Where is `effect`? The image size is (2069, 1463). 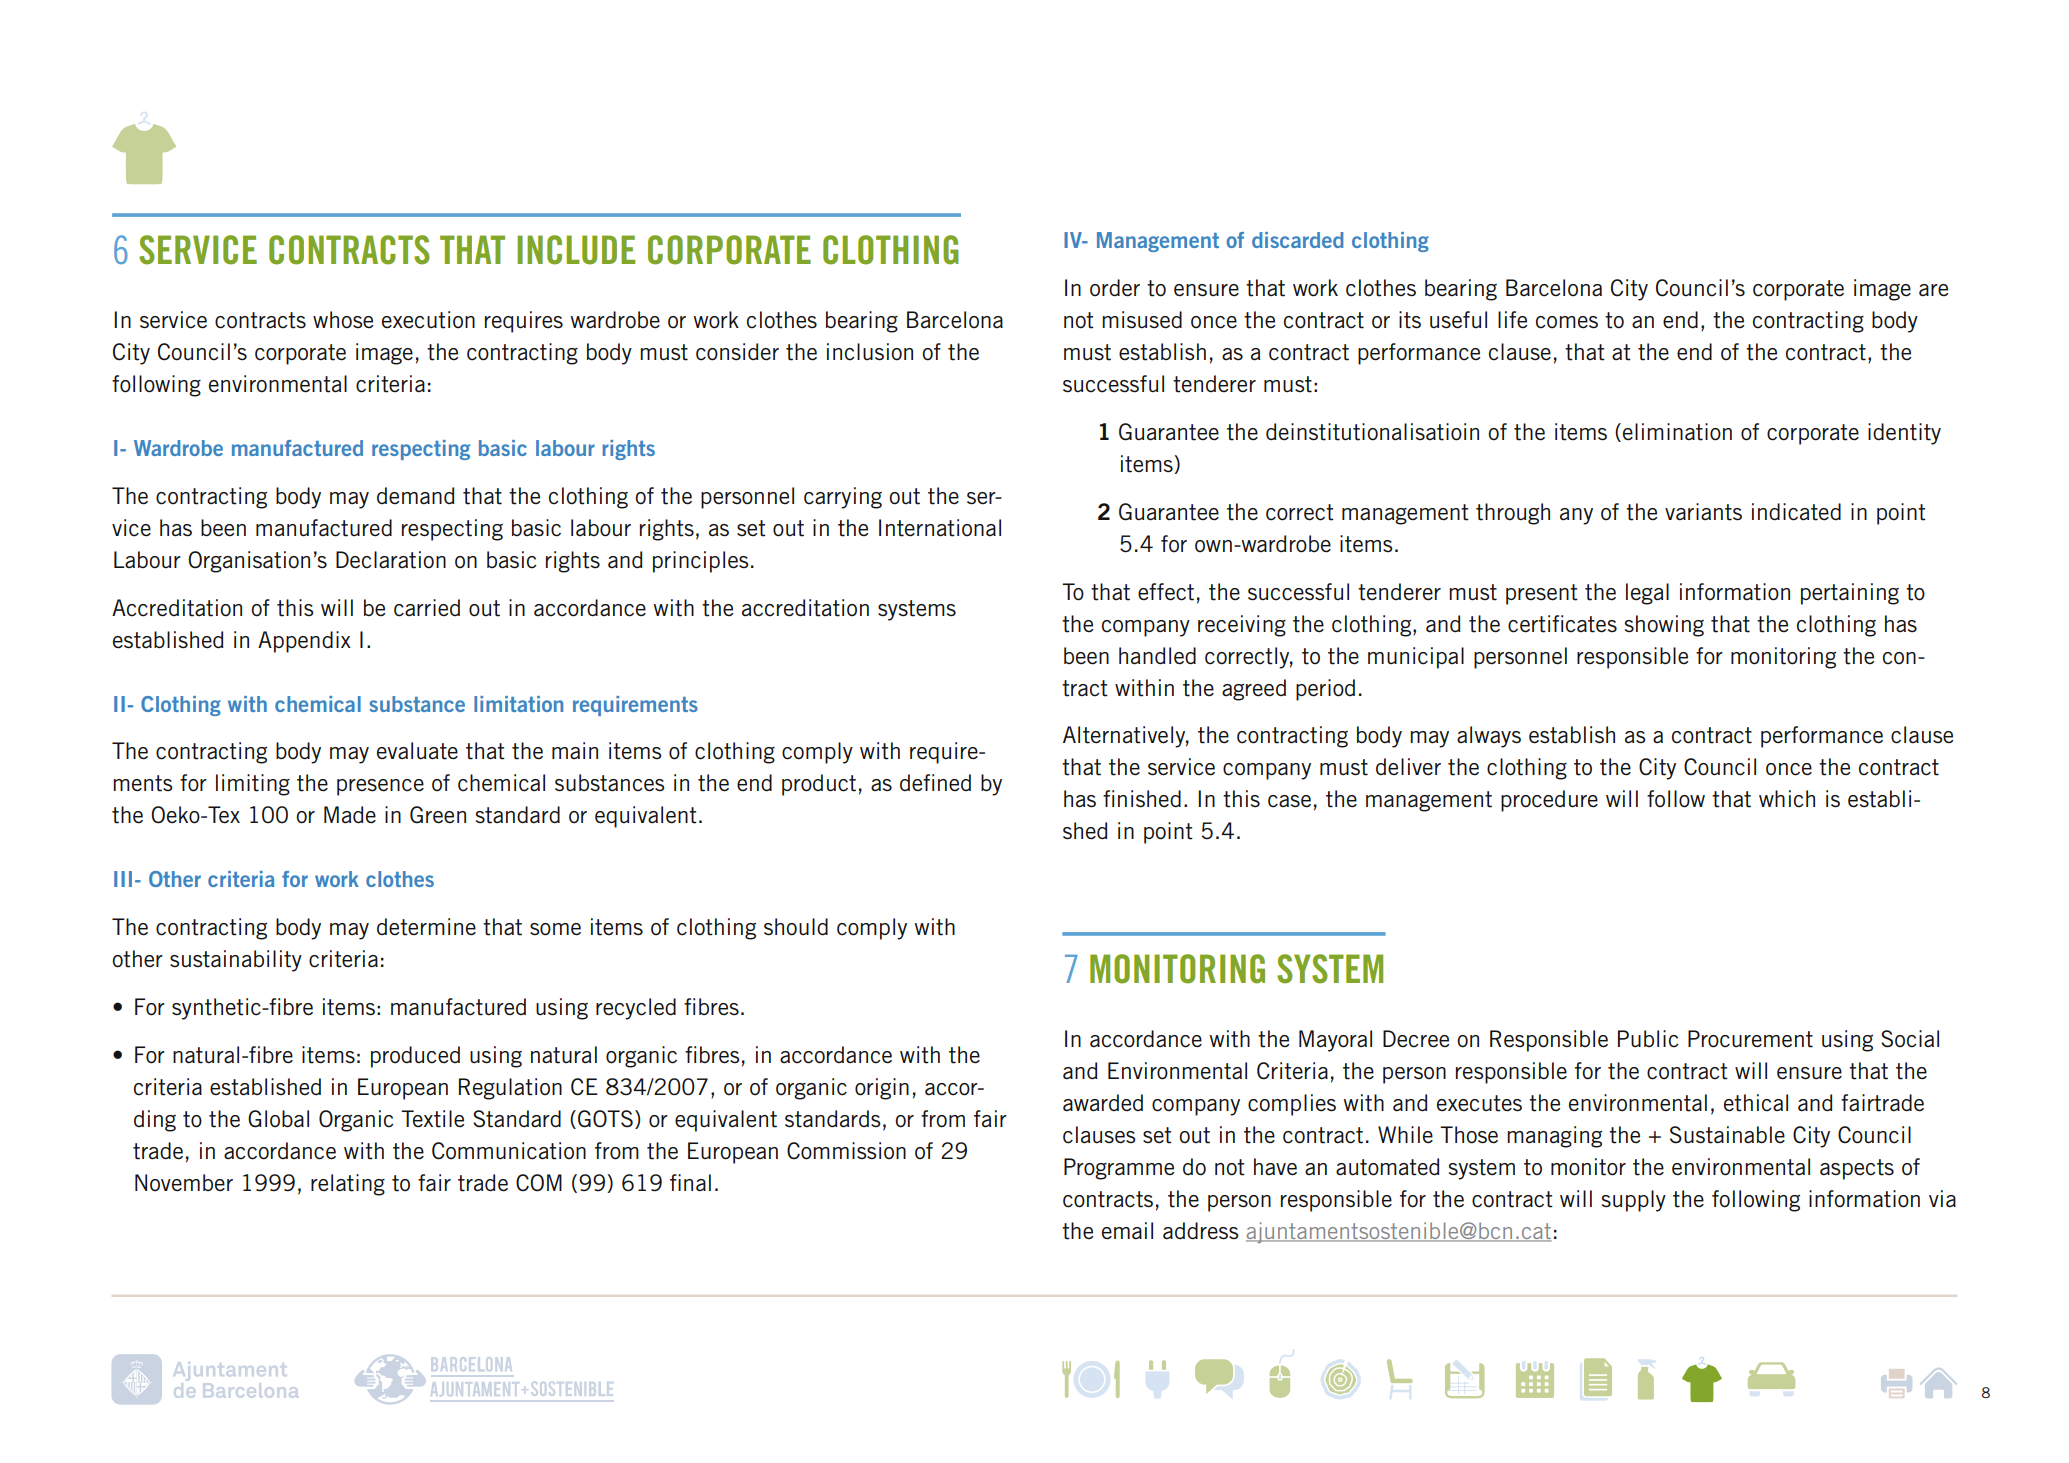 effect is located at coordinates (1166, 592).
